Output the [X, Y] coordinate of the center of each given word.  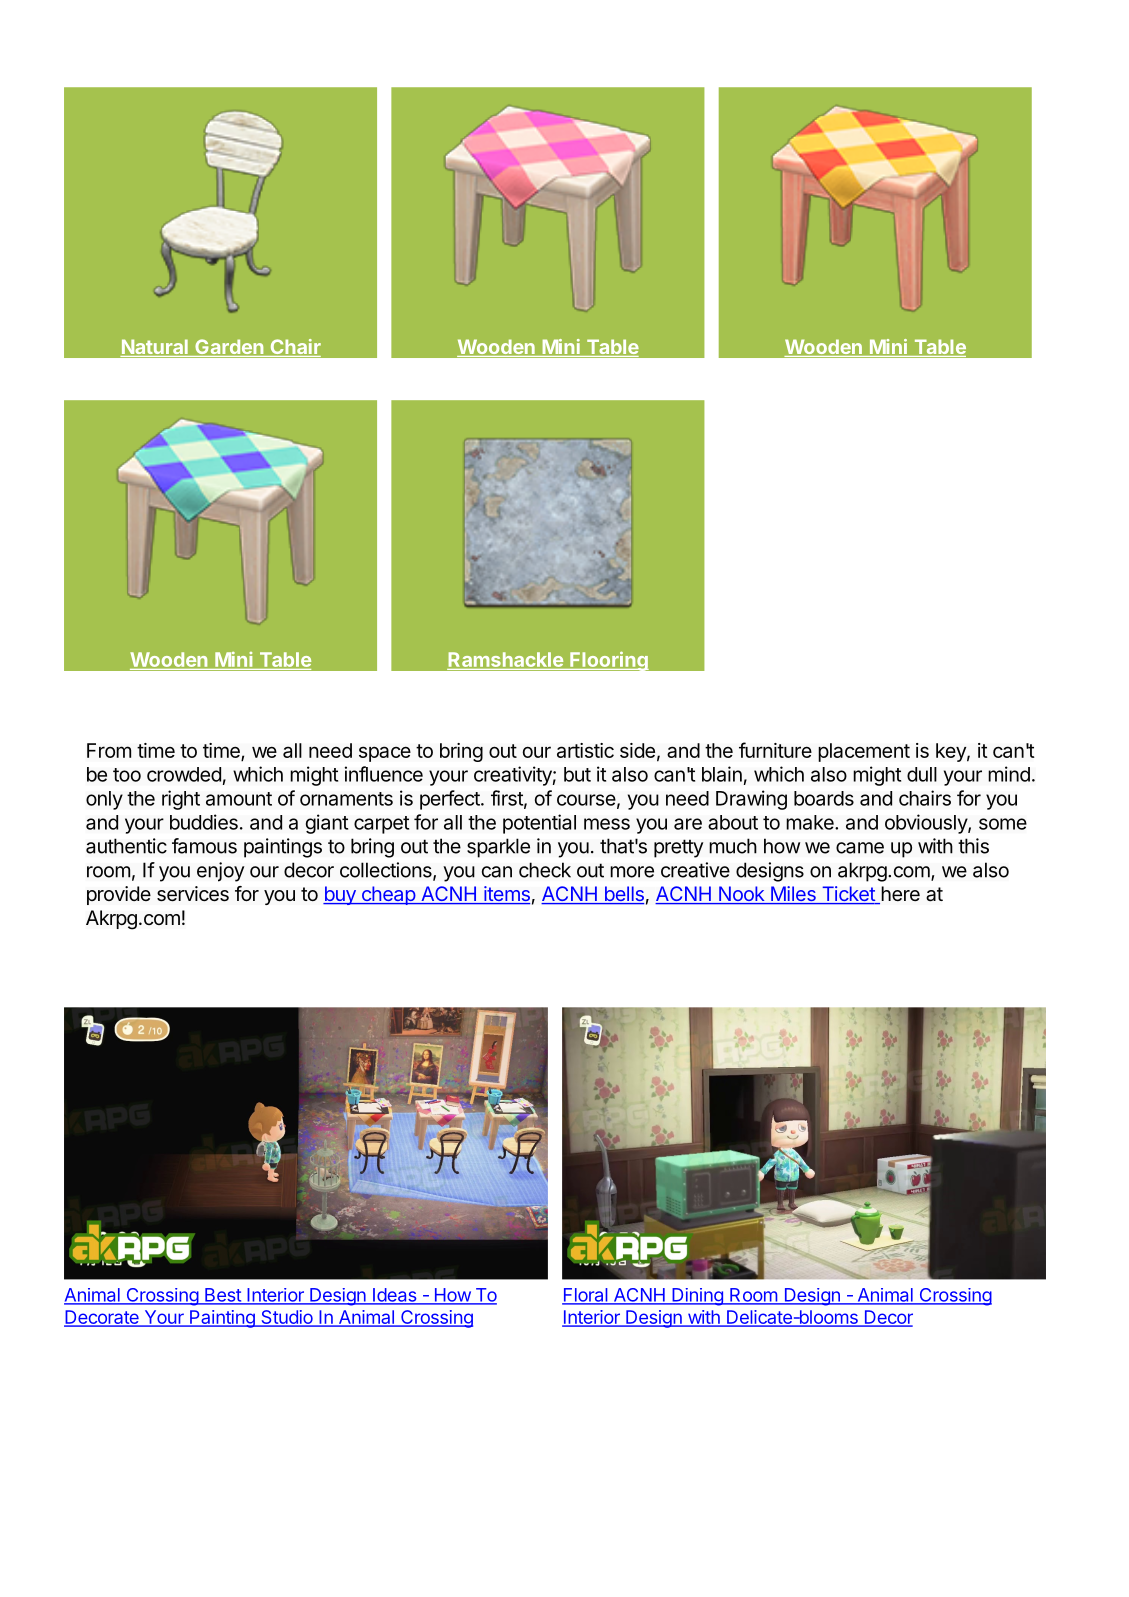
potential [539, 824]
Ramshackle [506, 661]
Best [223, 1296]
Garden [229, 348]
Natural [155, 348]
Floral [586, 1296]
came [860, 848]
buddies [204, 822]
